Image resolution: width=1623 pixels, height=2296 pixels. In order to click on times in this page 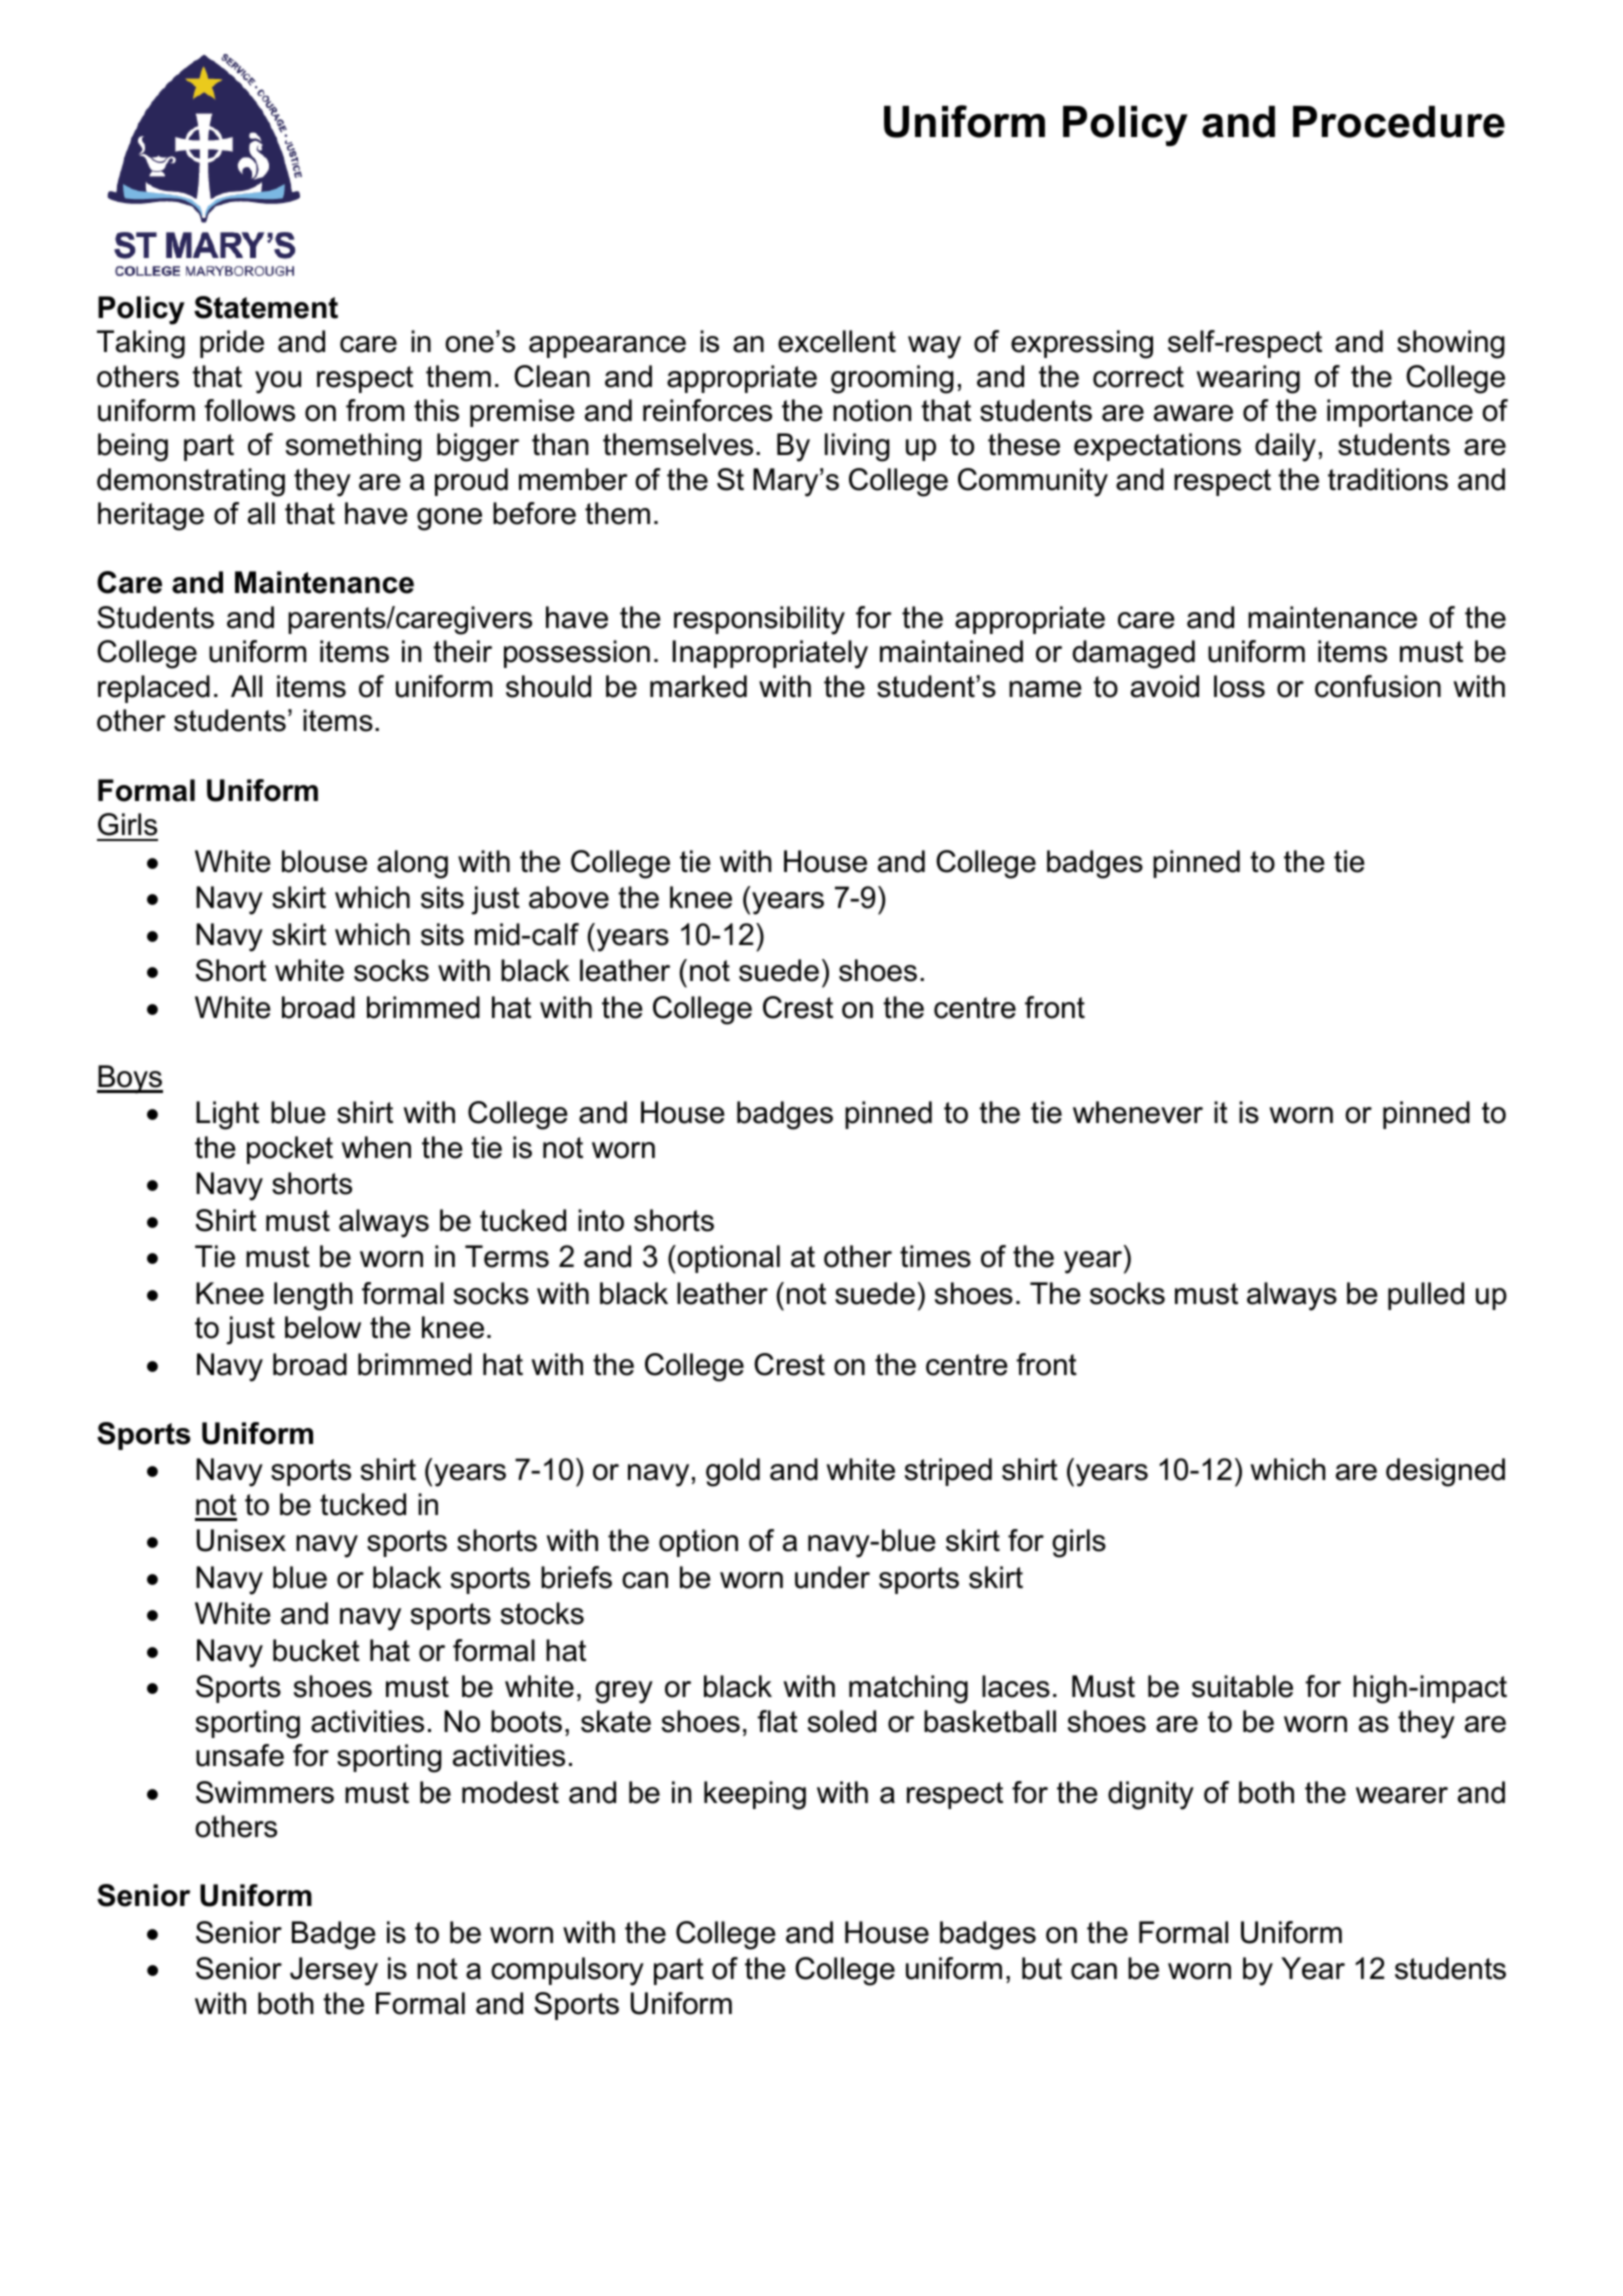, I will do `click(935, 1256)`.
